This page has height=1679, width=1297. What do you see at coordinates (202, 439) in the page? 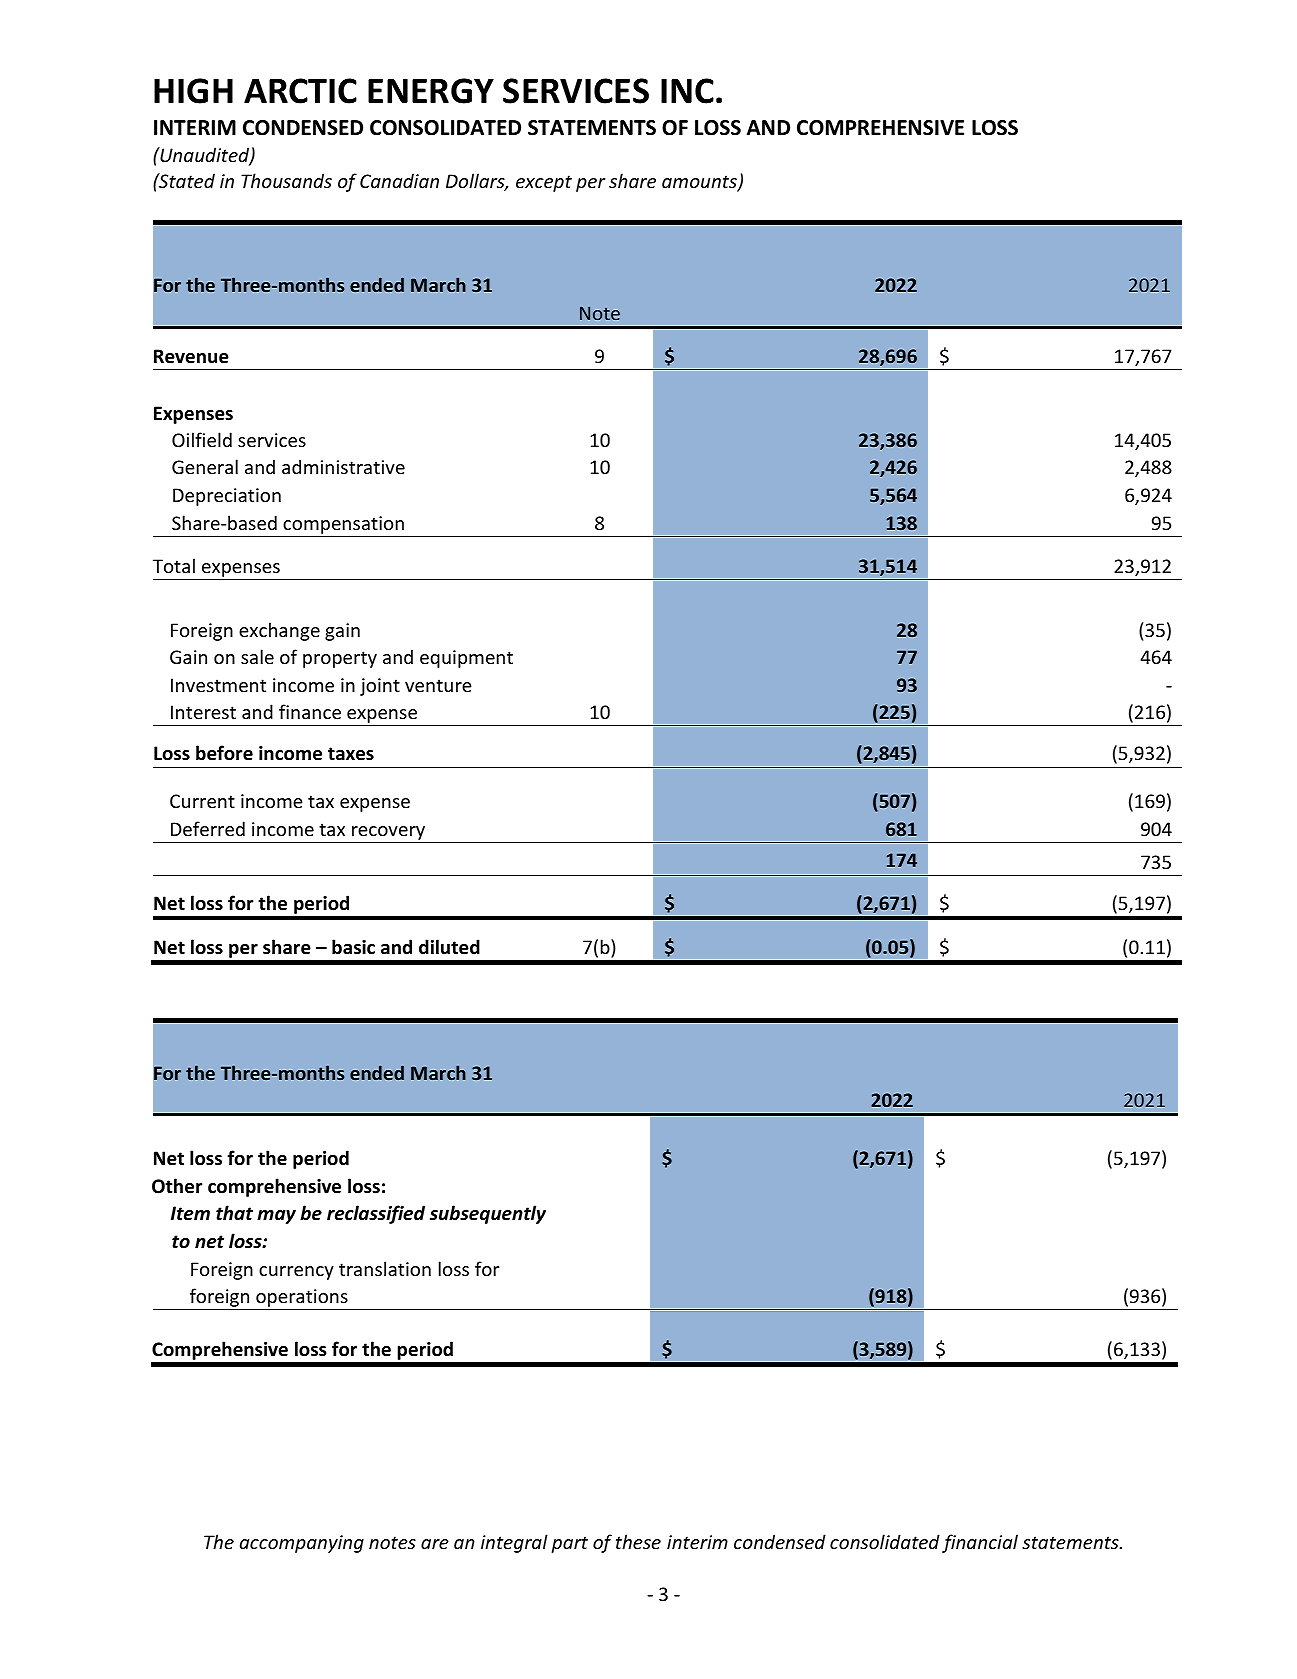
I see `Oilfield` at bounding box center [202, 439].
